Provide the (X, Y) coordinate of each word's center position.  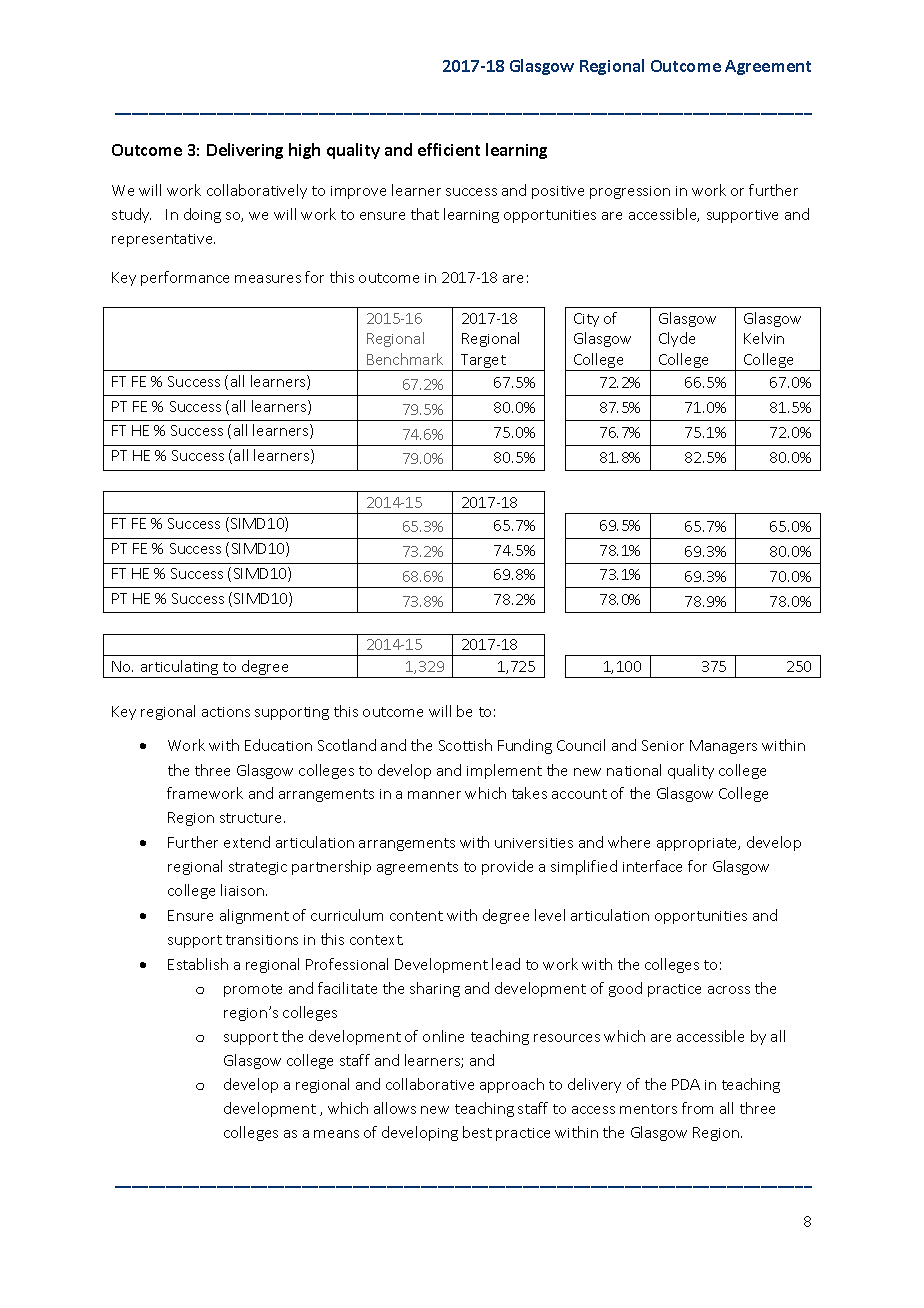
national (634, 770)
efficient (449, 149)
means (336, 1134)
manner (434, 795)
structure (252, 818)
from (697, 1108)
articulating (179, 669)
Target (483, 362)
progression (630, 192)
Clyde (677, 339)
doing (202, 215)
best (477, 1132)
